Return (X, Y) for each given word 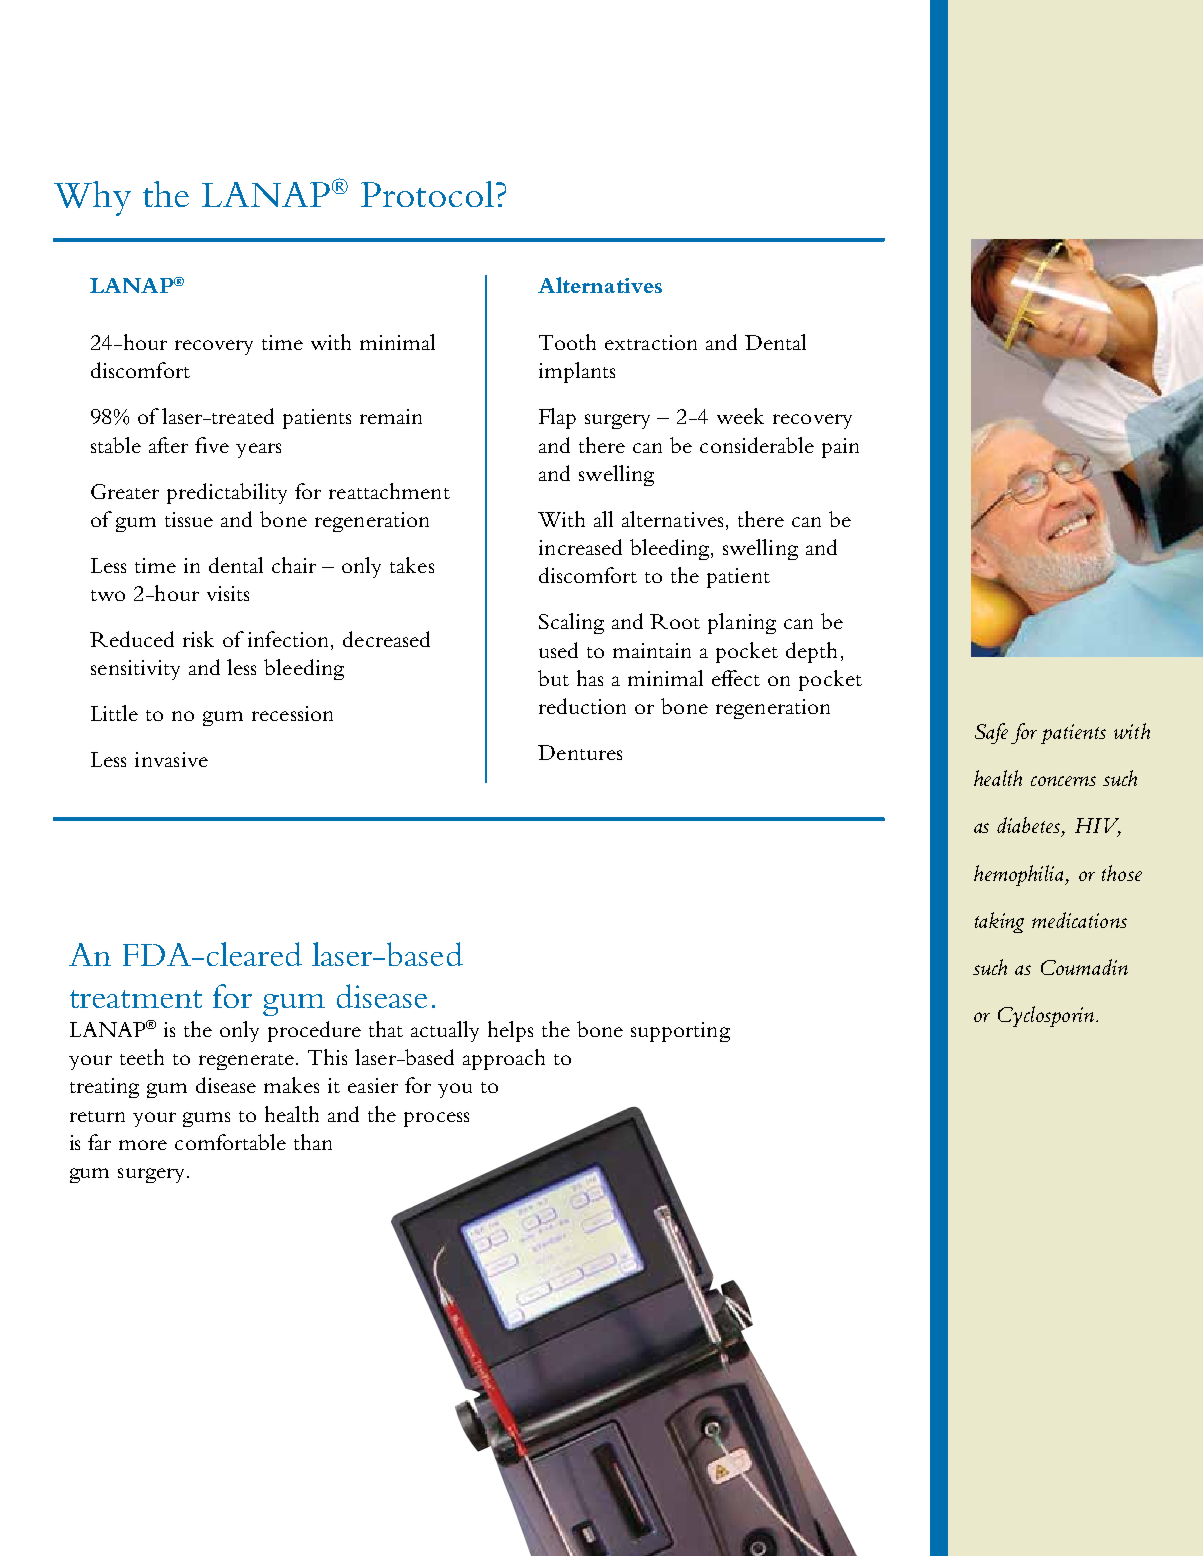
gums (206, 1119)
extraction (651, 342)
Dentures (580, 752)
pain (840, 448)
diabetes (1030, 826)
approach (504, 1059)
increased (580, 547)
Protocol (427, 194)
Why (92, 198)
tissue (189, 519)
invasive (171, 759)
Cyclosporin (1046, 1016)
